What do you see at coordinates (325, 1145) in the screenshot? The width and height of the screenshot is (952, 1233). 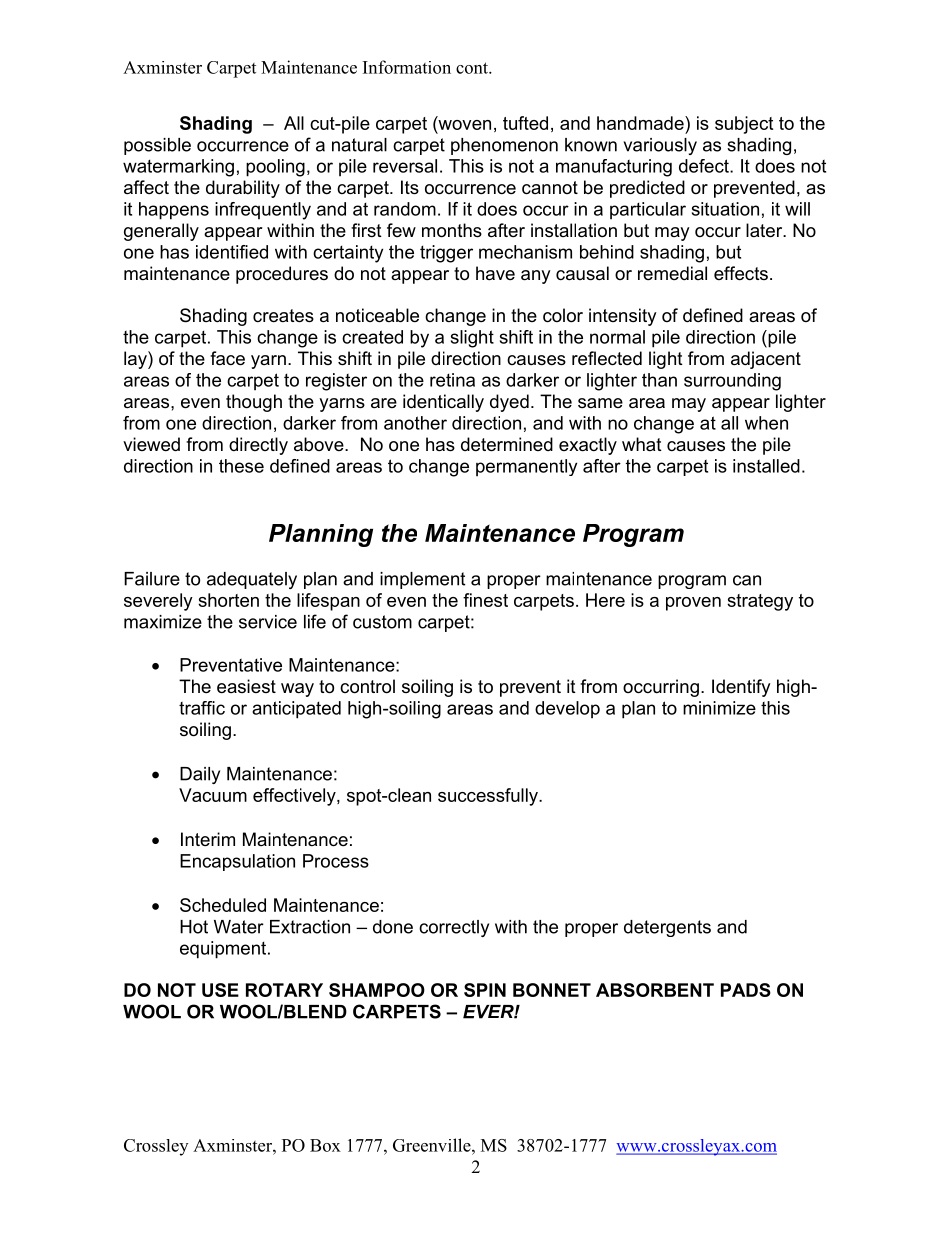 I see `Box` at bounding box center [325, 1145].
